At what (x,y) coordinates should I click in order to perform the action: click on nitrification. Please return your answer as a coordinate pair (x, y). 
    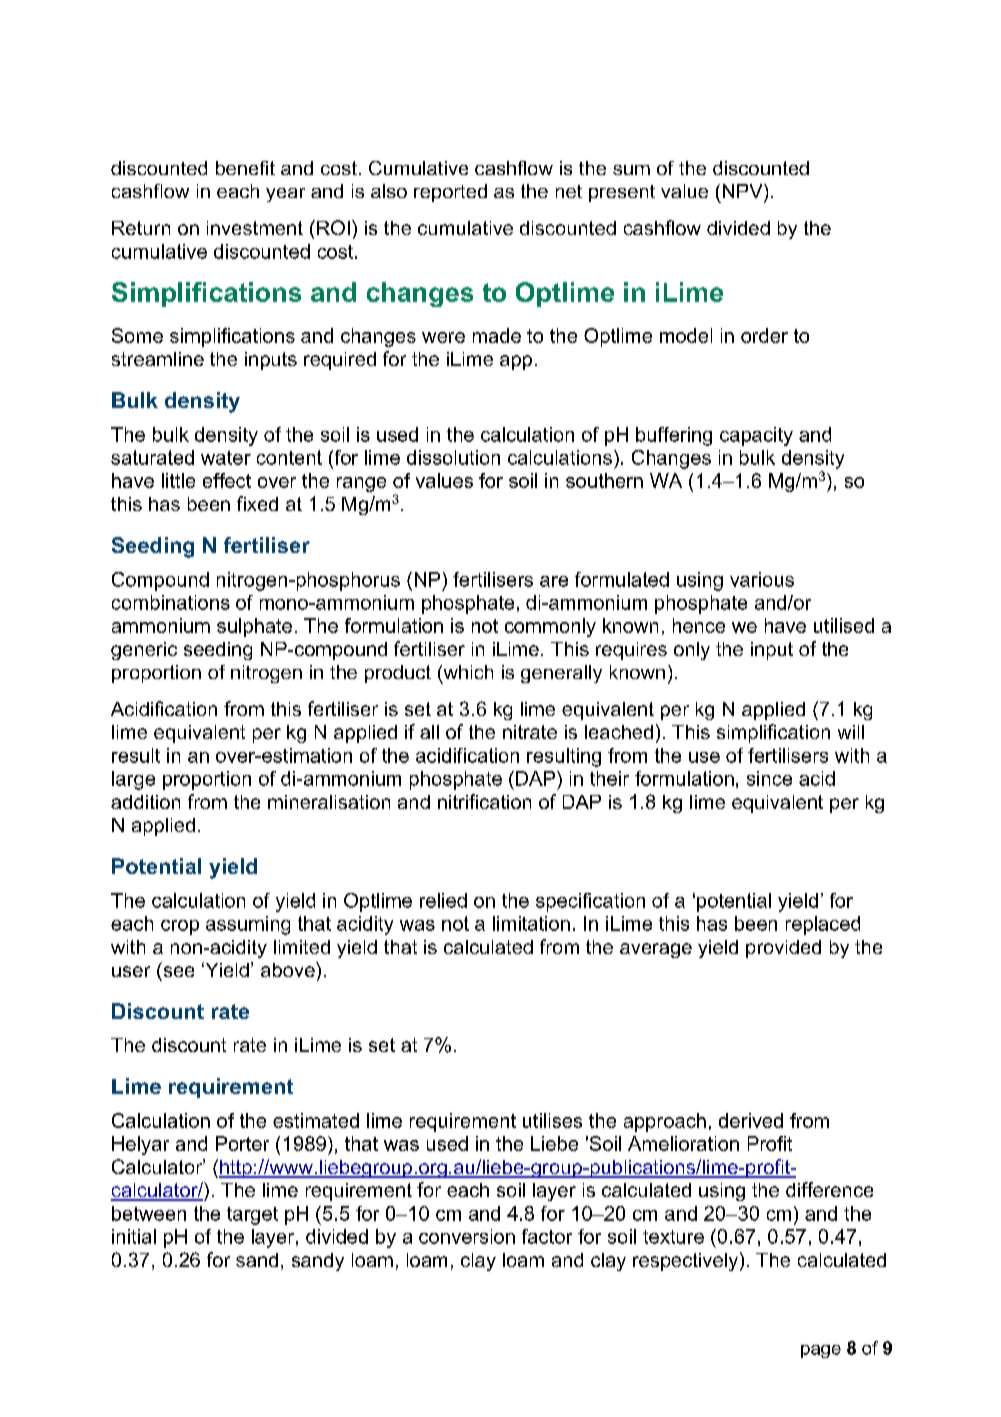
    Looking at the image, I should click on (484, 801).
